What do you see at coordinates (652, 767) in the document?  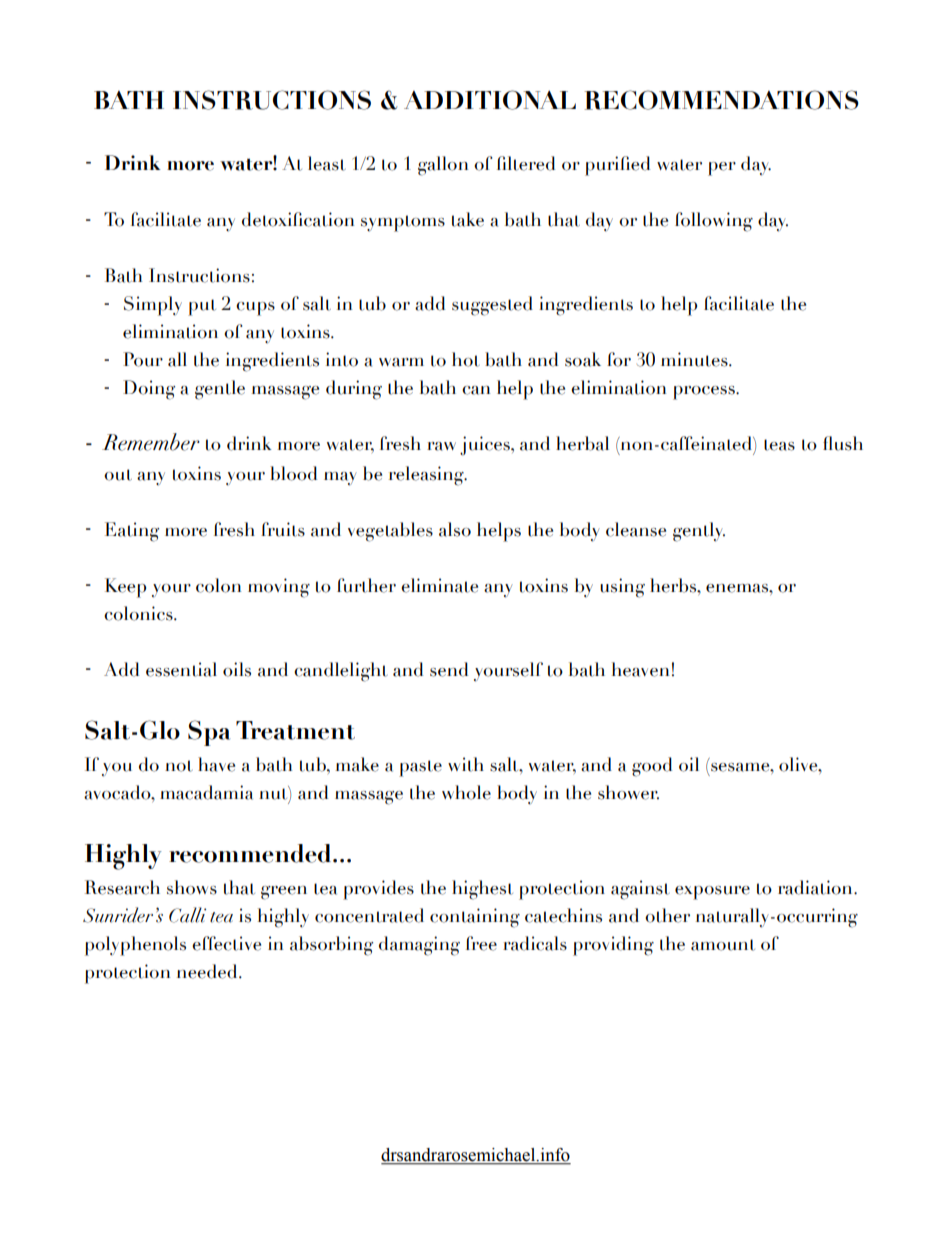 I see `good` at bounding box center [652, 767].
